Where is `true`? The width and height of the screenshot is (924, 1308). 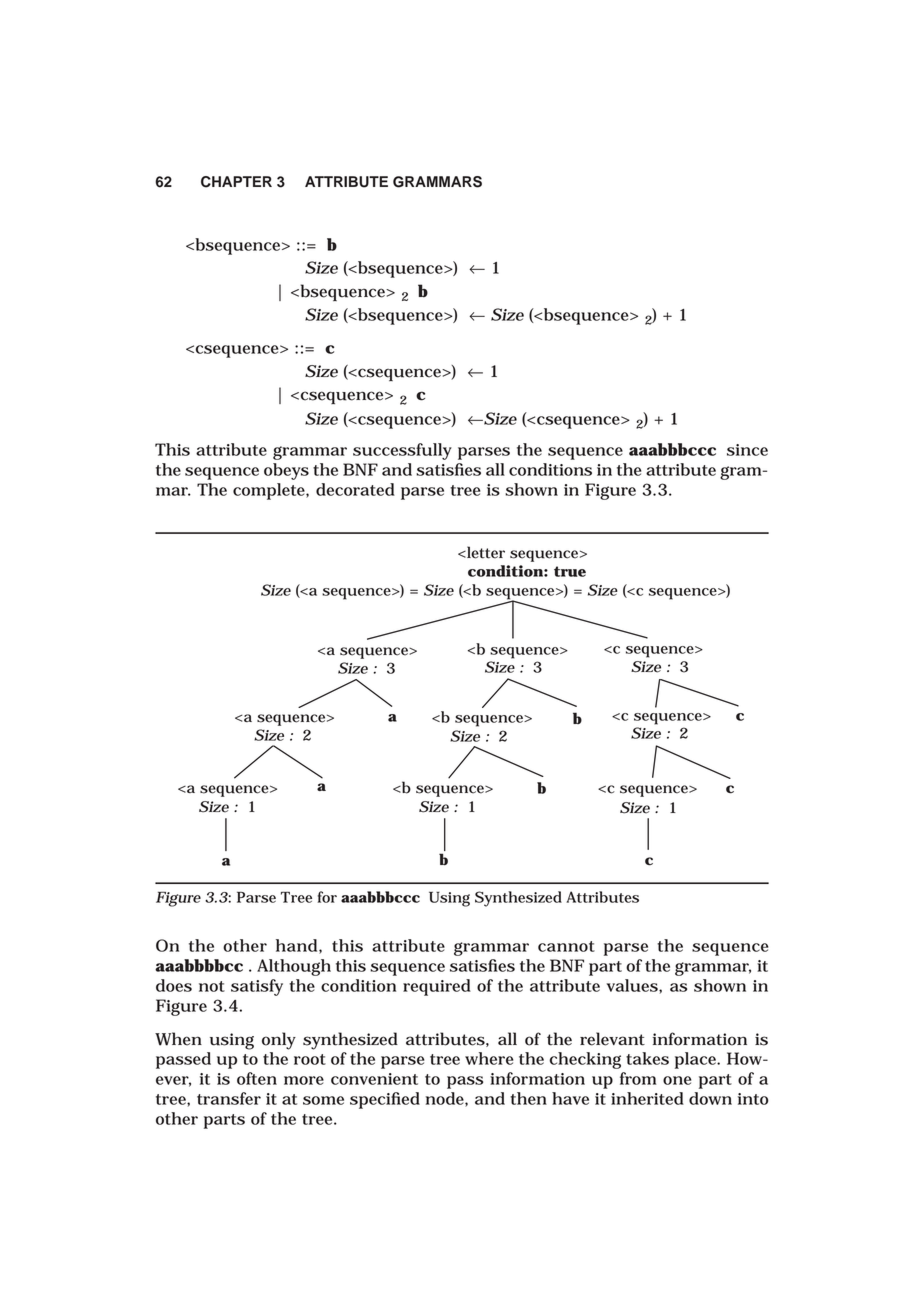
true is located at coordinates (570, 571).
